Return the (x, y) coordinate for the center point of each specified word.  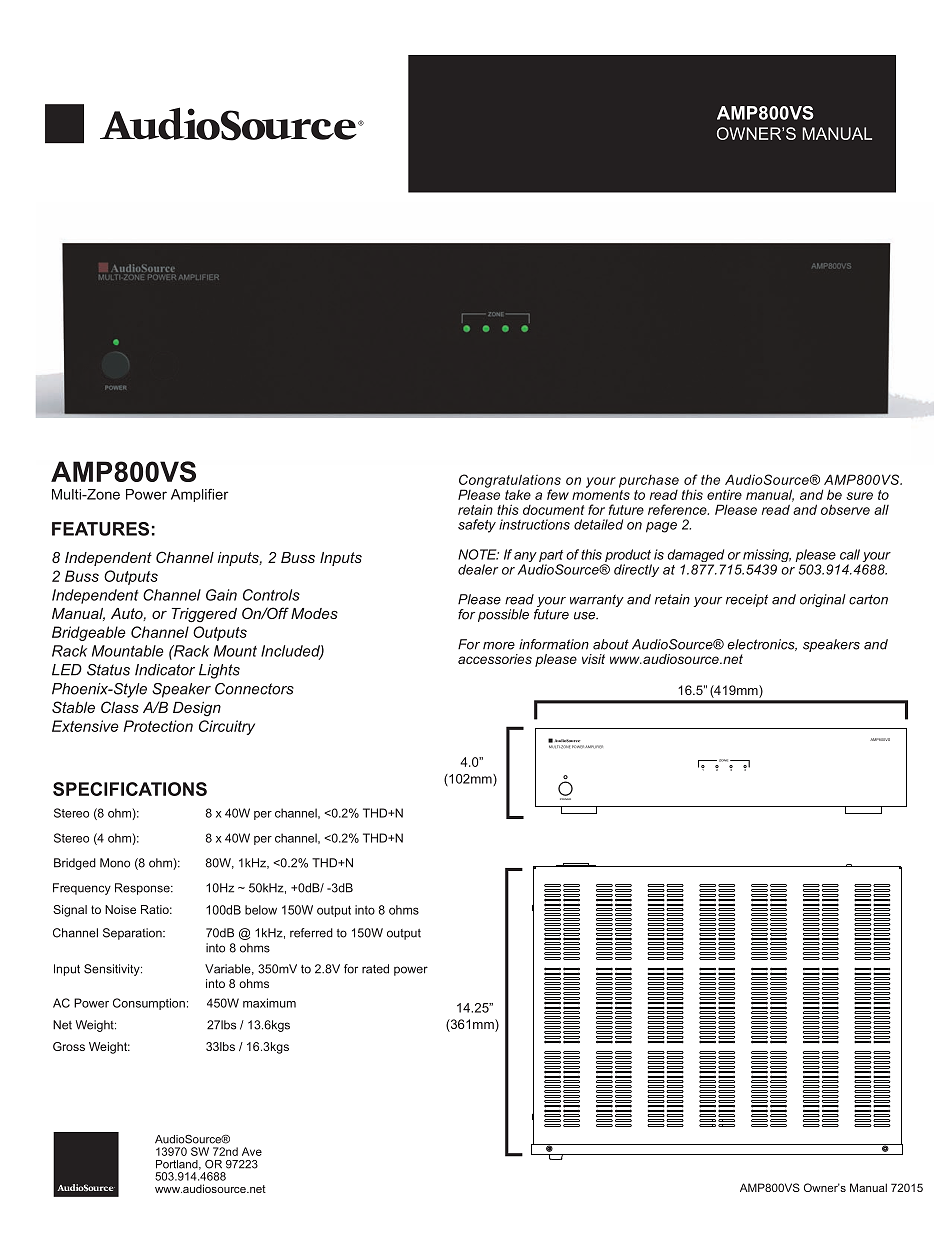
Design (197, 708)
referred (311, 933)
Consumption (149, 1004)
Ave (252, 1151)
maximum (269, 1003)
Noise (120, 909)
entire (724, 494)
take (518, 495)
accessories (495, 659)
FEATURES (100, 529)
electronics (762, 645)
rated (375, 969)
